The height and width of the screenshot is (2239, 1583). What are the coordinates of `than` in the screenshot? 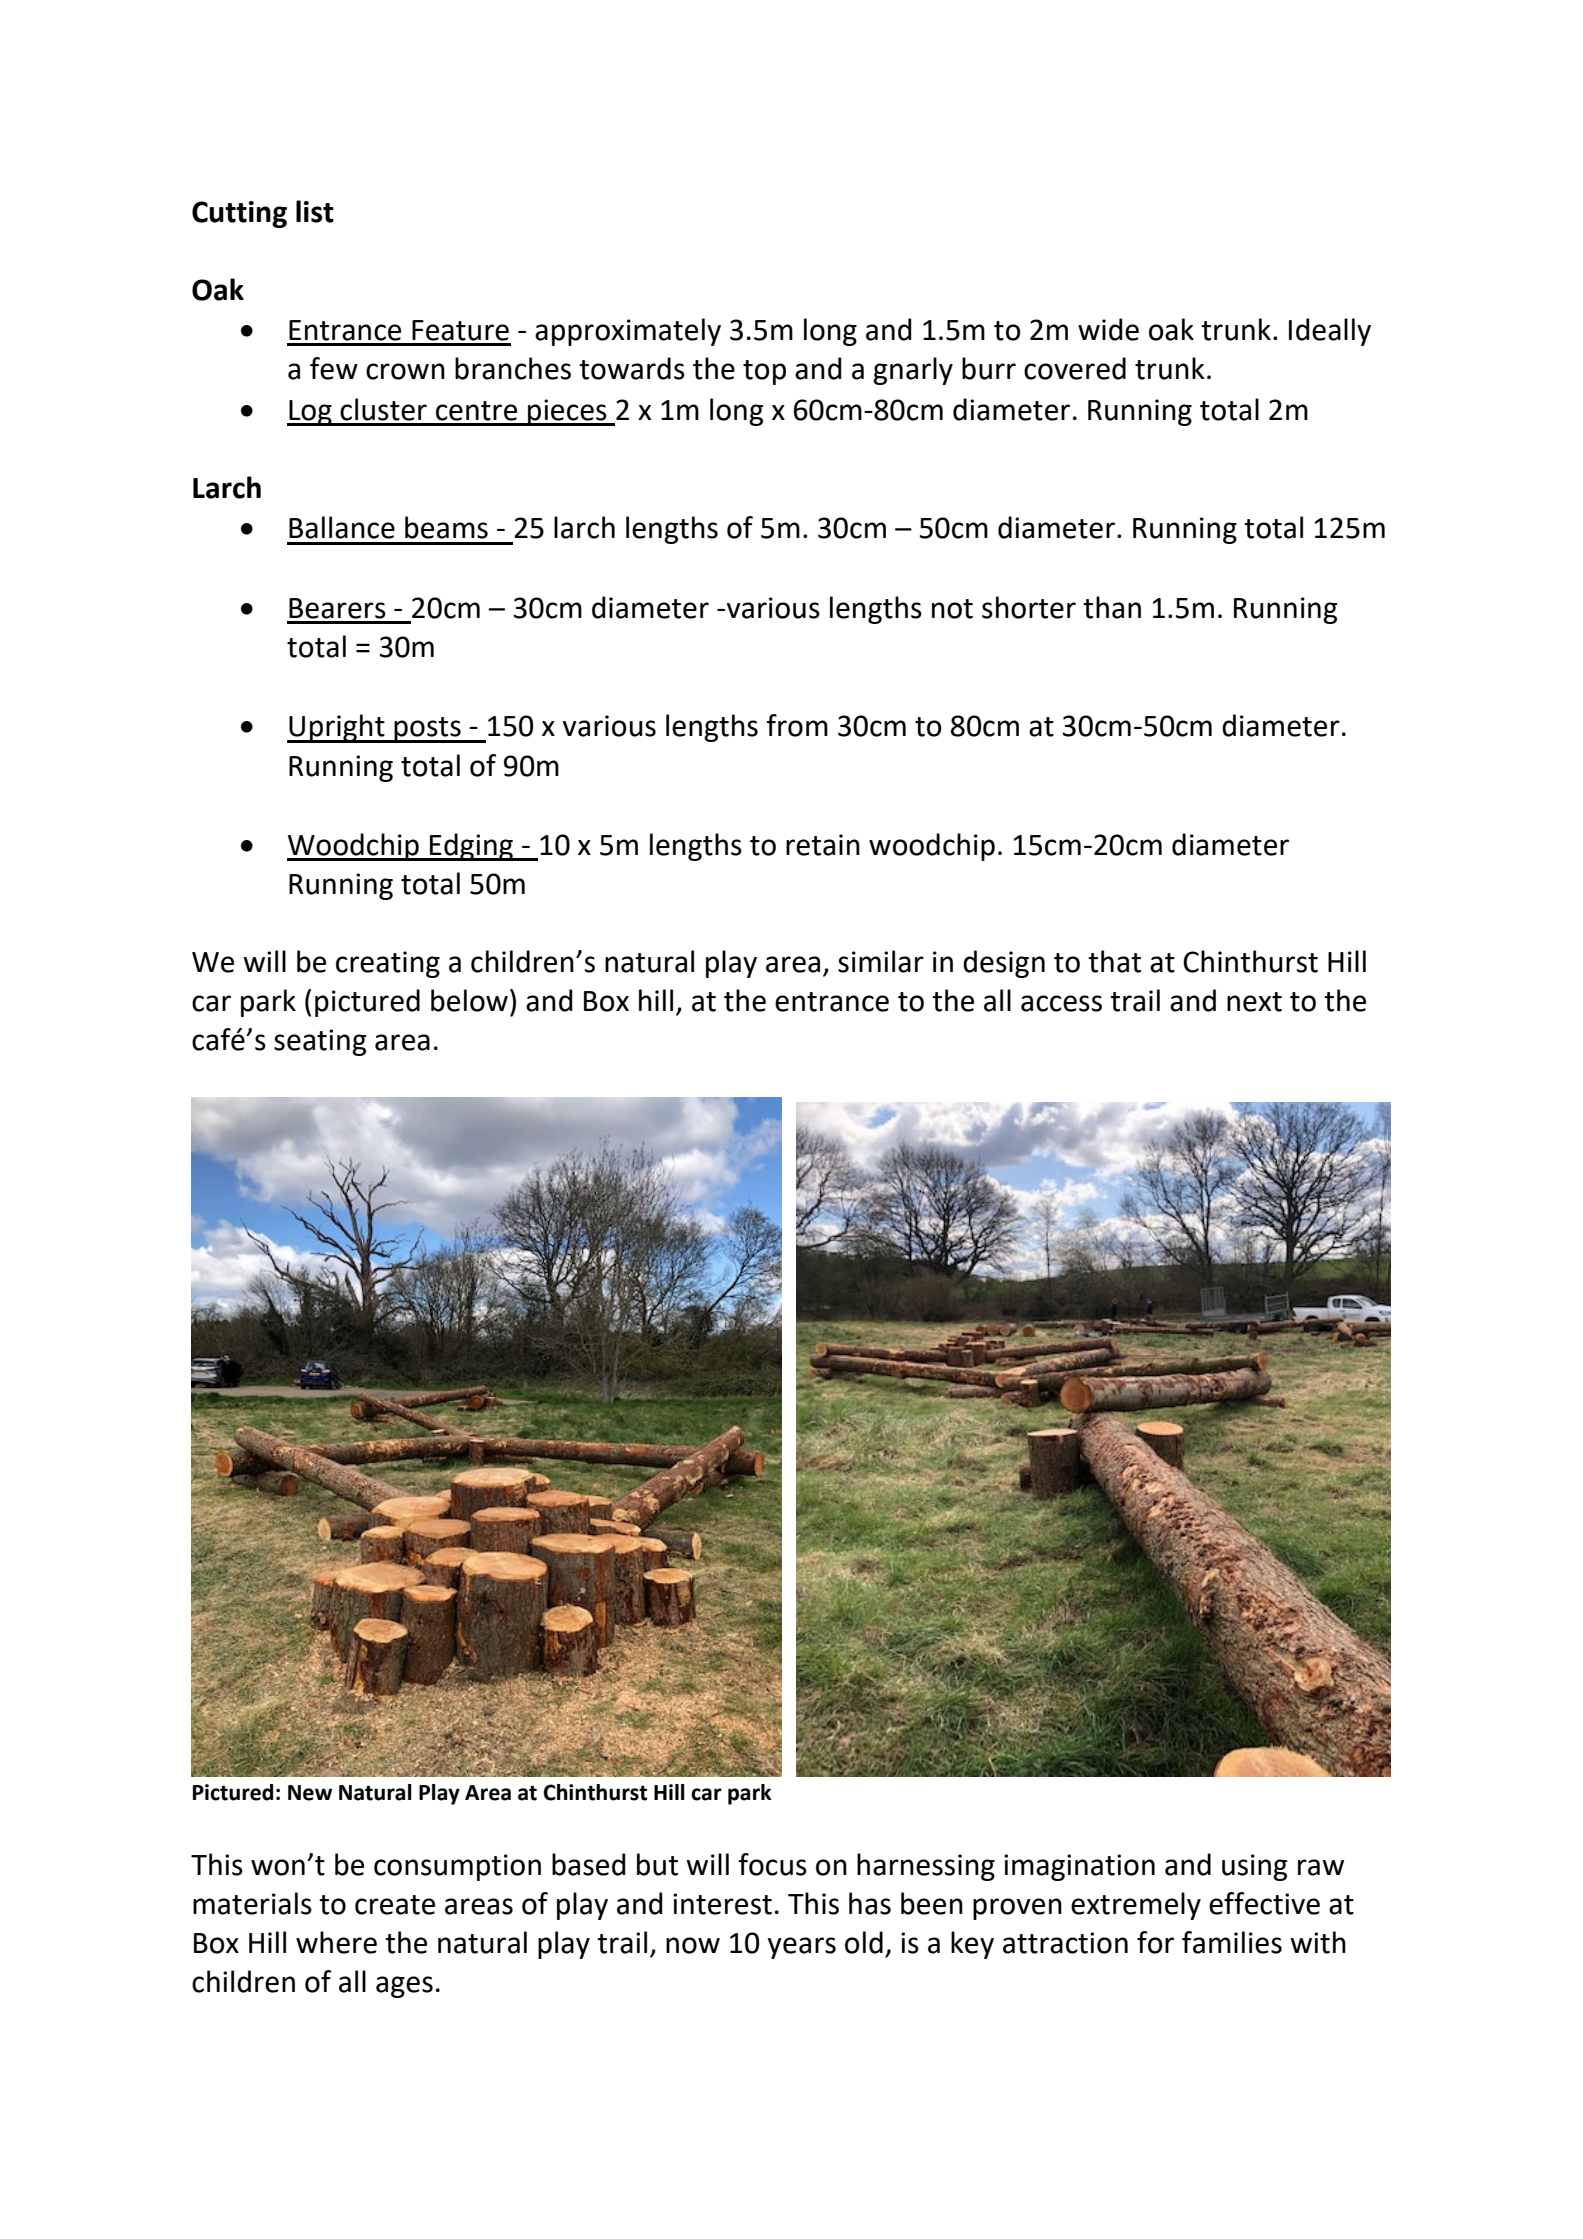 It's located at (1112, 607).
